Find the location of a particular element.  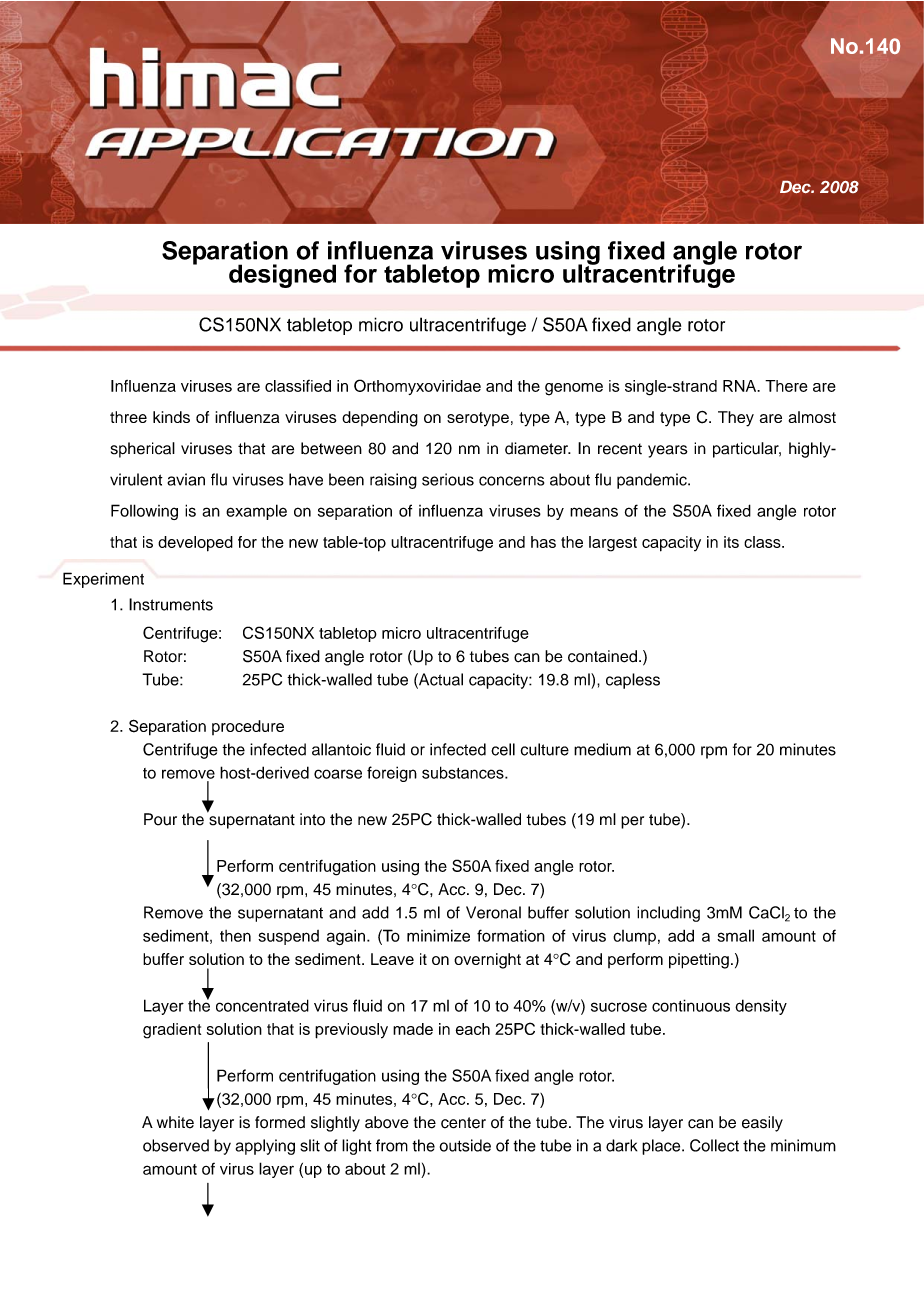

Following is located at coordinates (144, 512).
